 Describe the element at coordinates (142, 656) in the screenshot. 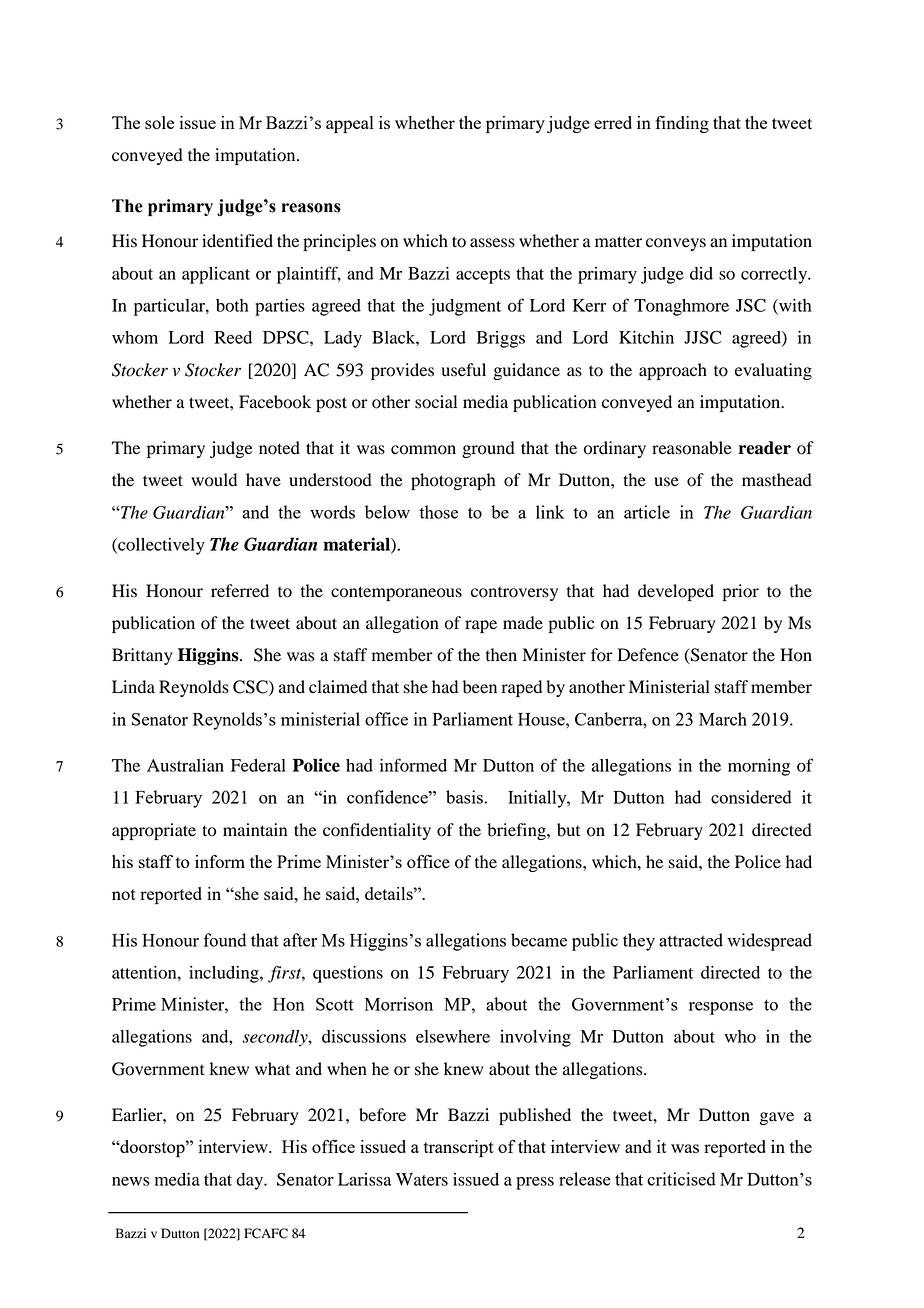

I see `Brittany` at that location.
